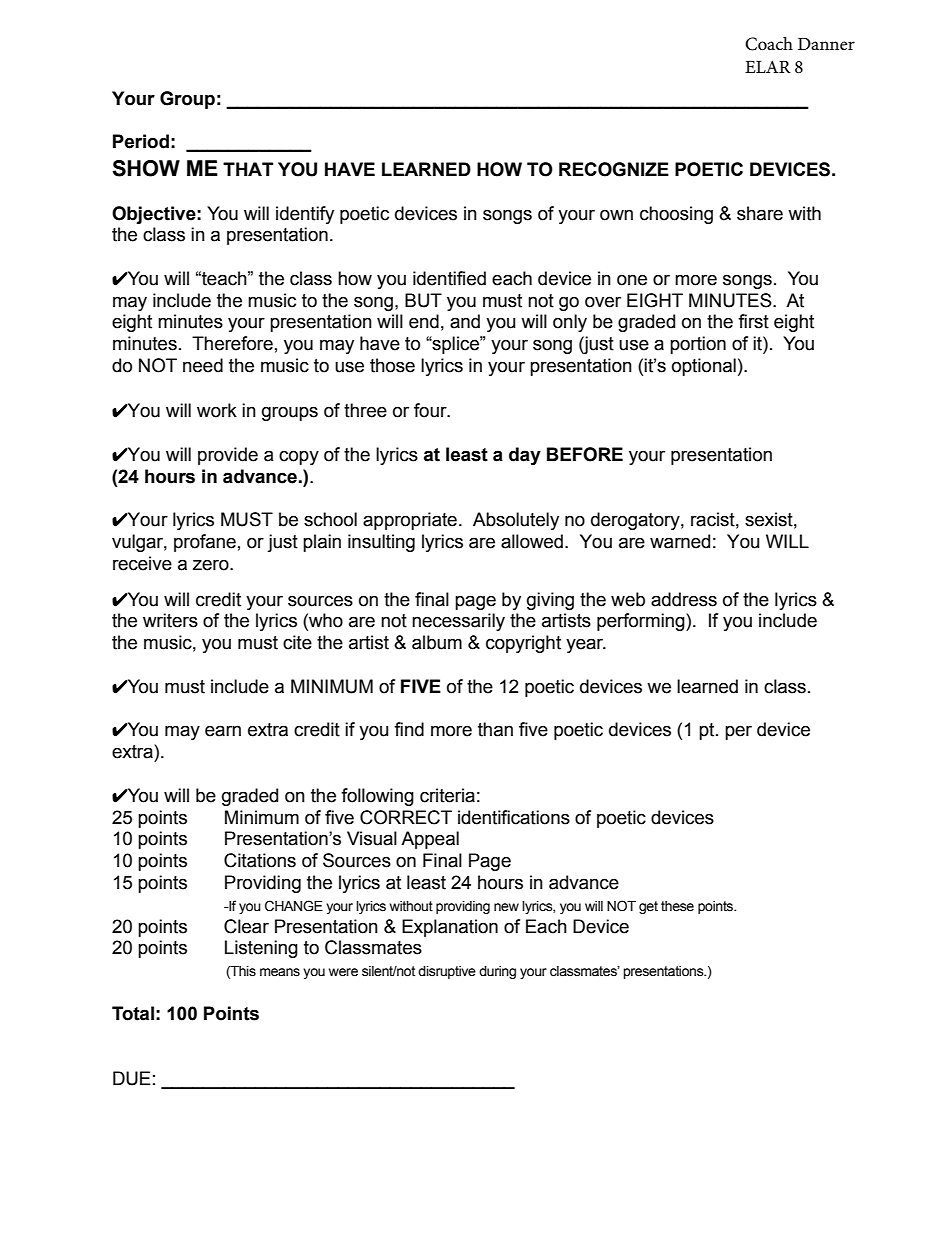 This page has height=1233, width=952. Describe the element at coordinates (769, 44) in the page. I see `Coach` at that location.
